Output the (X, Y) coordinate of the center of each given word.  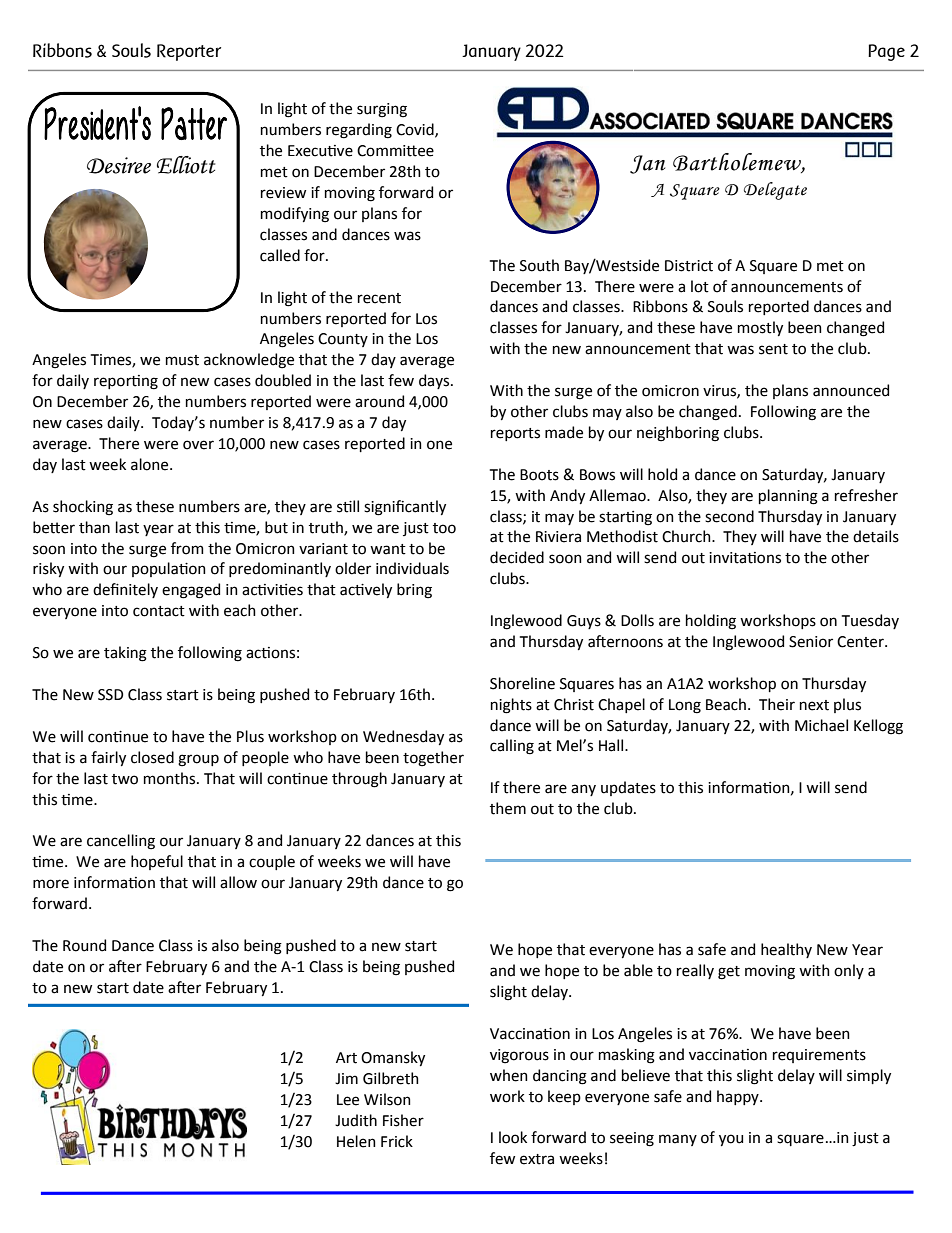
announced (851, 390)
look (513, 1137)
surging (382, 110)
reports (515, 434)
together (433, 759)
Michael (821, 725)
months (171, 778)
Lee (348, 1100)
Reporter (189, 52)
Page (886, 52)
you (731, 1140)
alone (151, 464)
